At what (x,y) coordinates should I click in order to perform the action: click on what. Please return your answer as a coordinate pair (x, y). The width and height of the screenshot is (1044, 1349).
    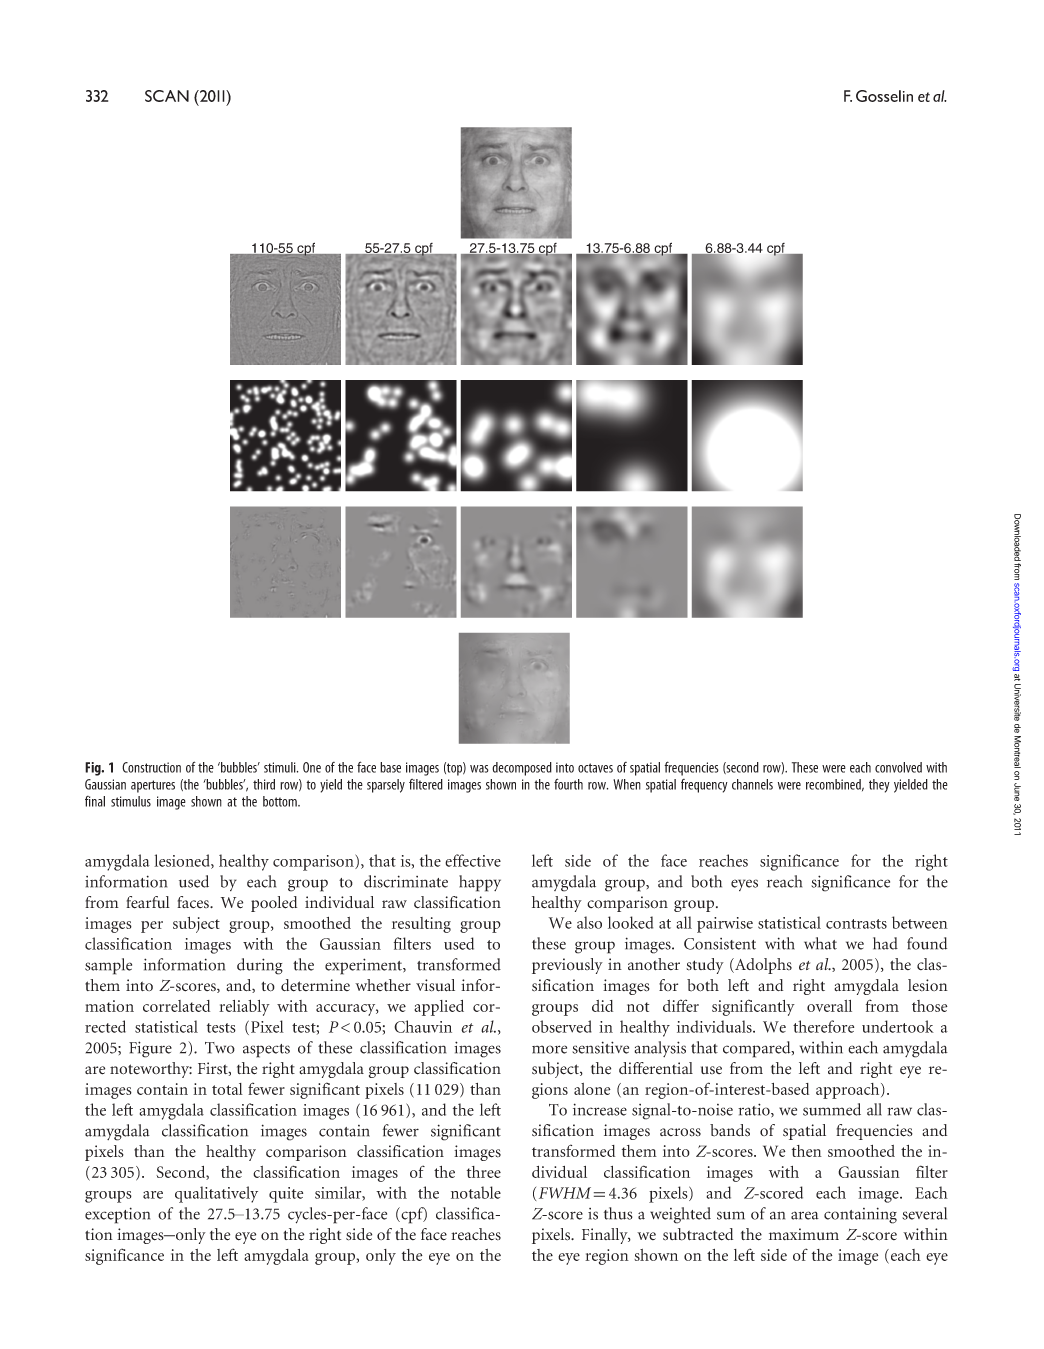
    Looking at the image, I should click on (820, 943).
